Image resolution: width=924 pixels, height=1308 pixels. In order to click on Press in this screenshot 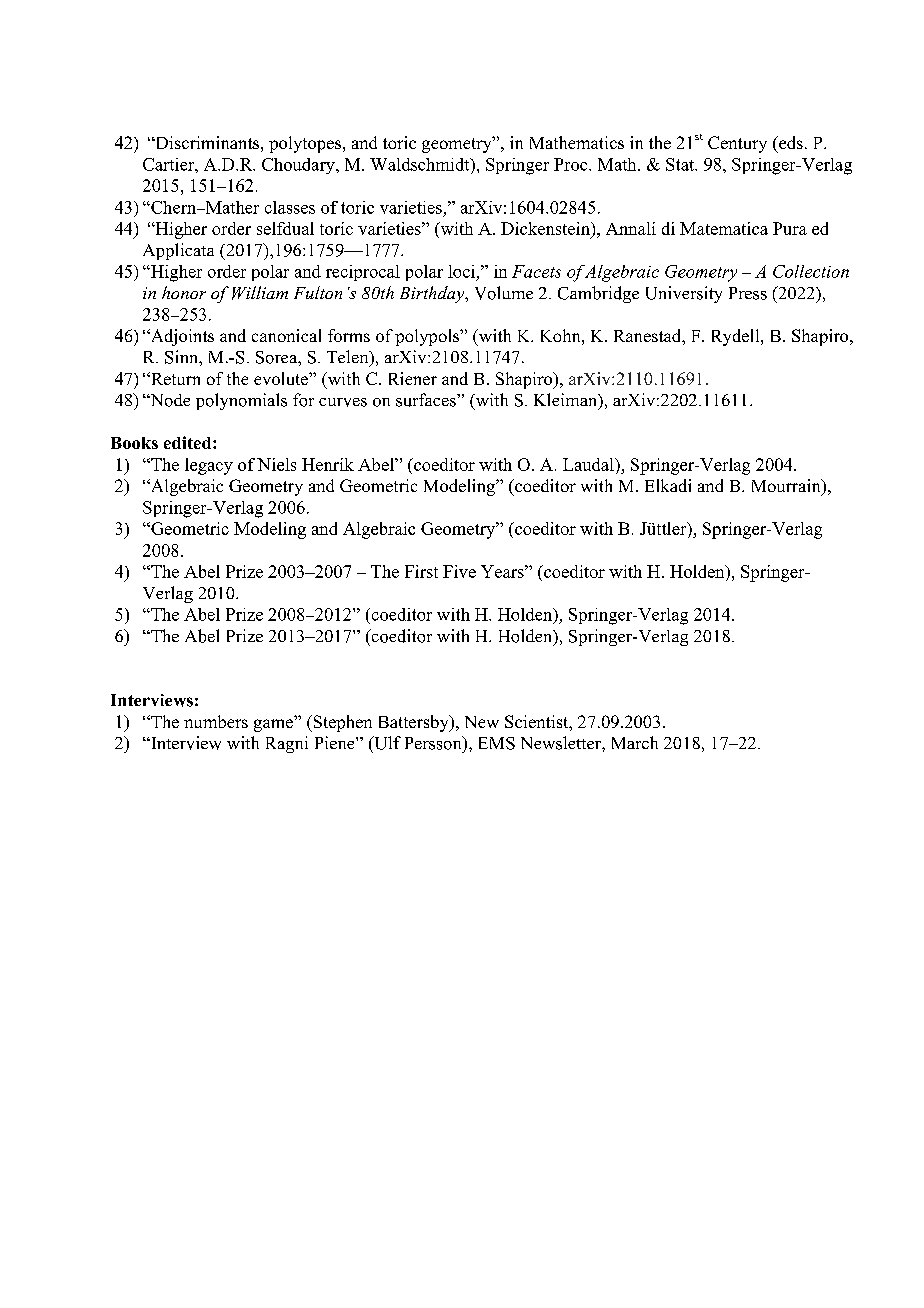, I will do `click(748, 293)`.
